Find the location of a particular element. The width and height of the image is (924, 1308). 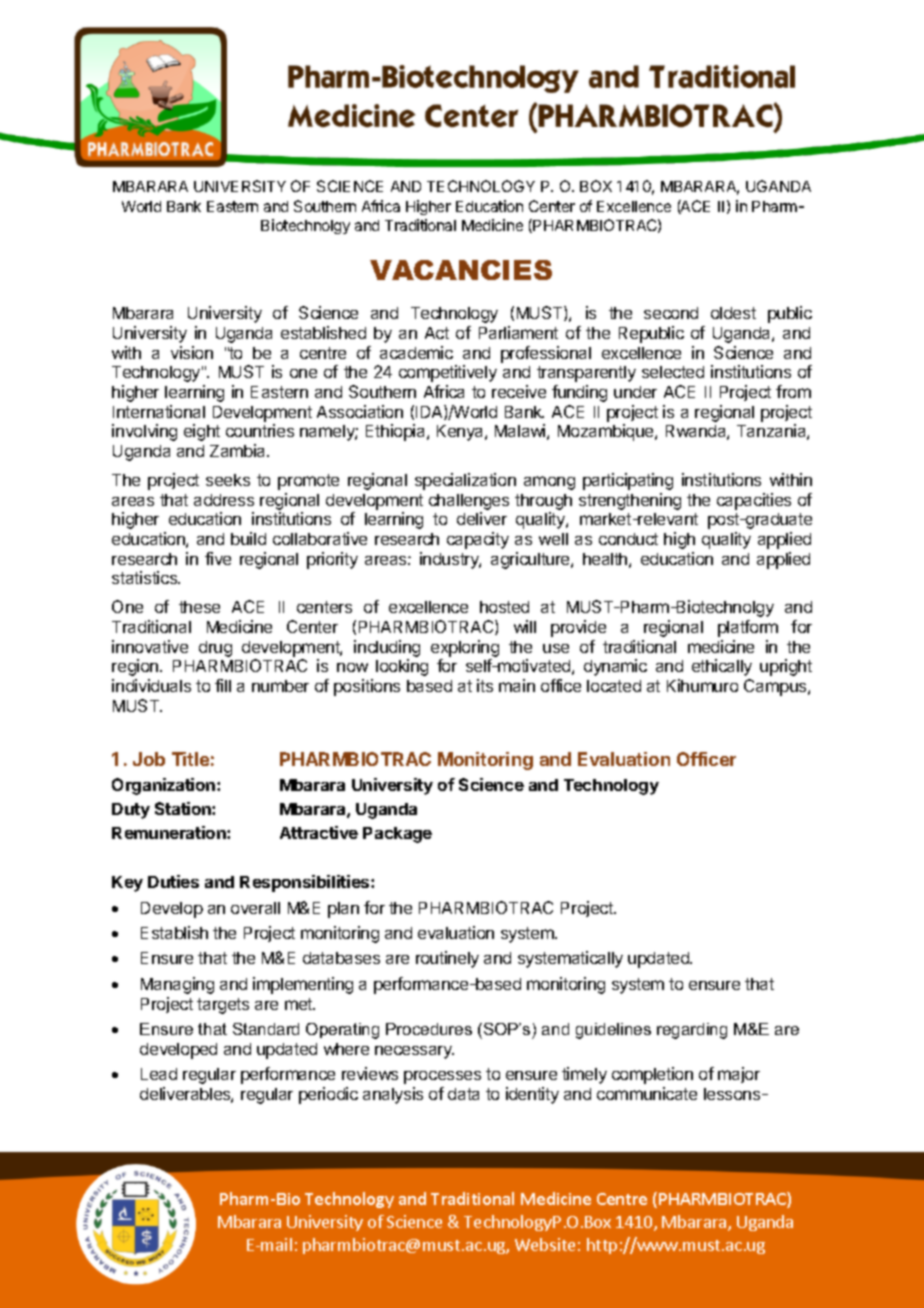

Managing is located at coordinates (177, 985).
